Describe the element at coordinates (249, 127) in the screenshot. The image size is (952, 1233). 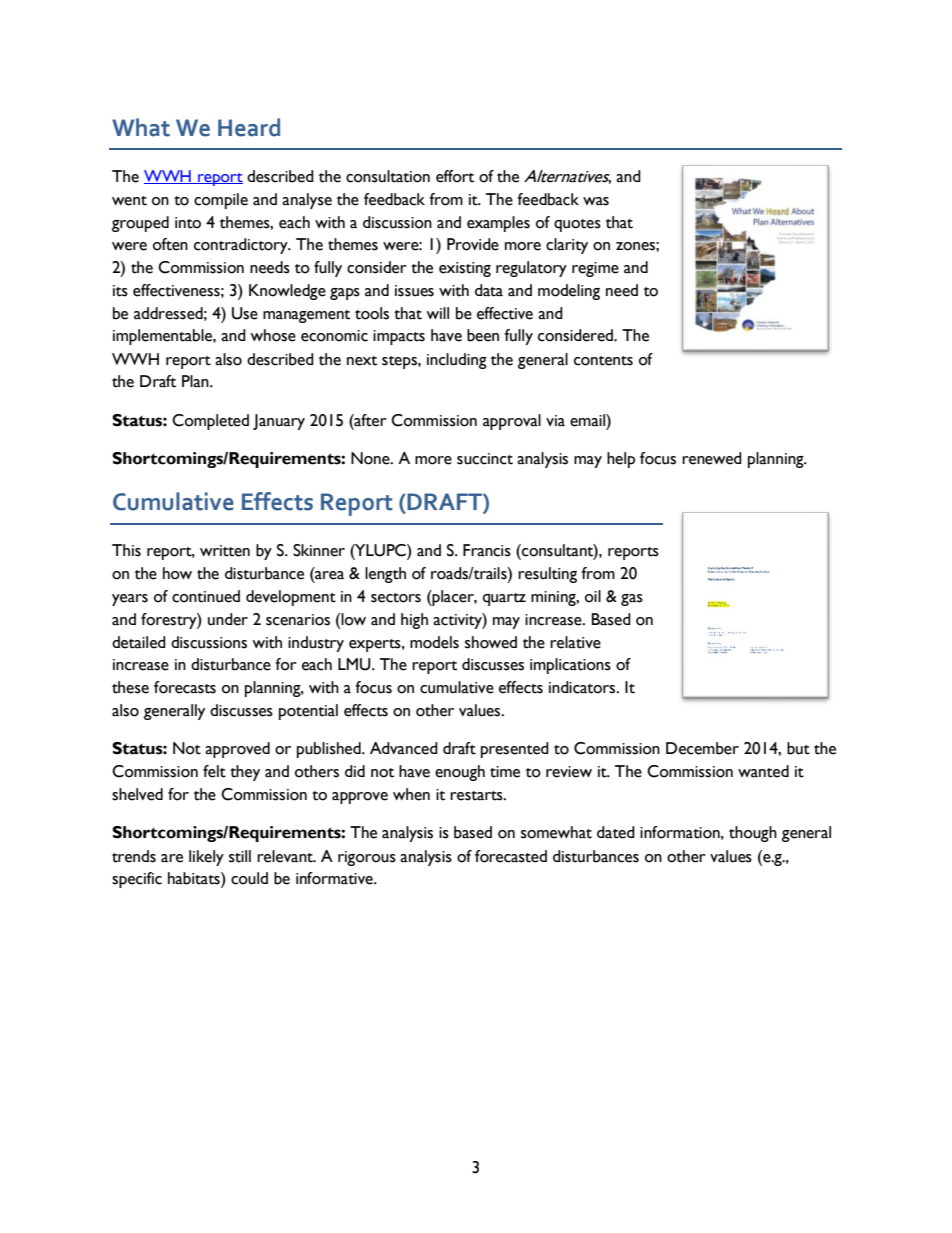
I see `Heard` at that location.
